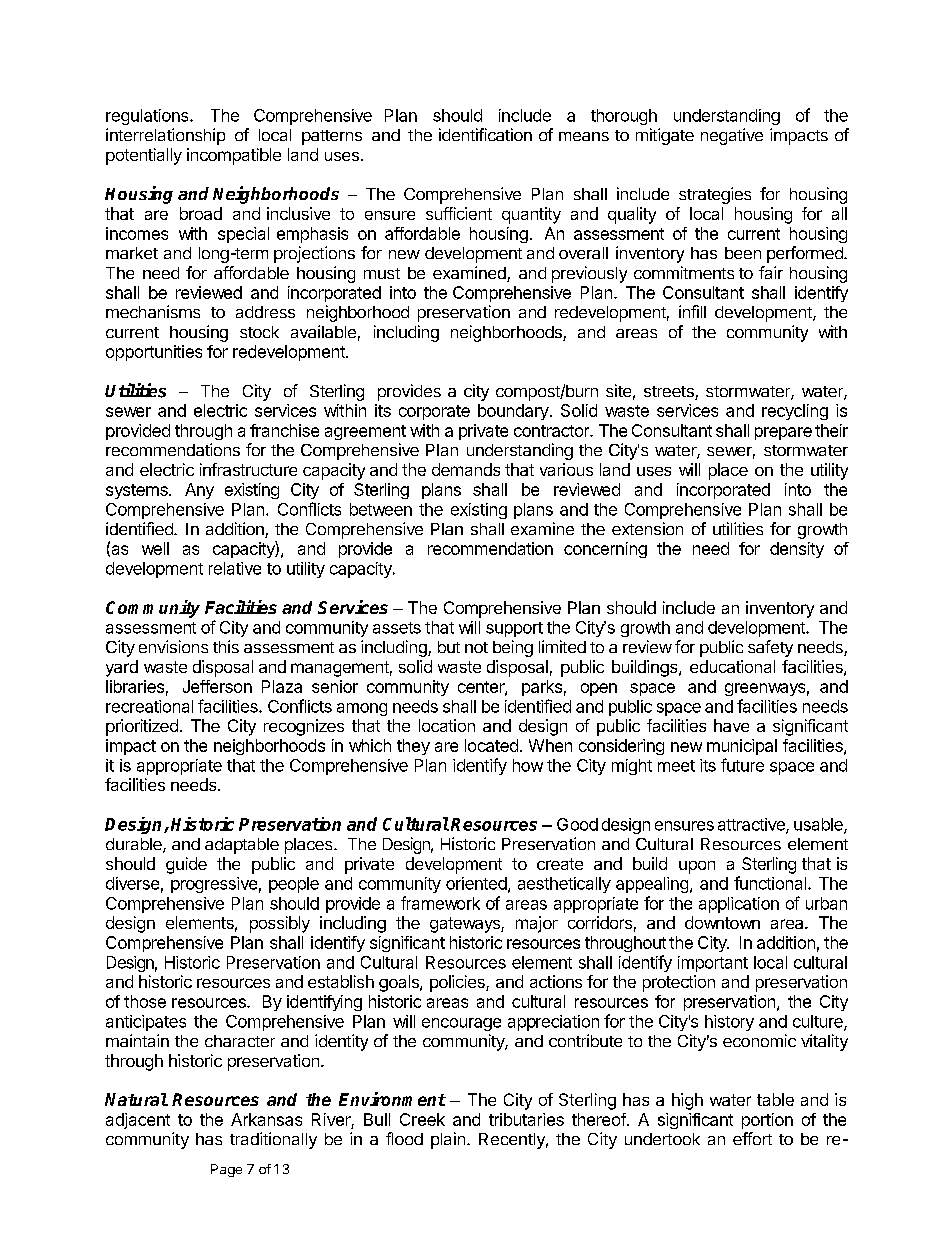  What do you see at coordinates (770, 648) in the screenshot?
I see `safety` at bounding box center [770, 648].
